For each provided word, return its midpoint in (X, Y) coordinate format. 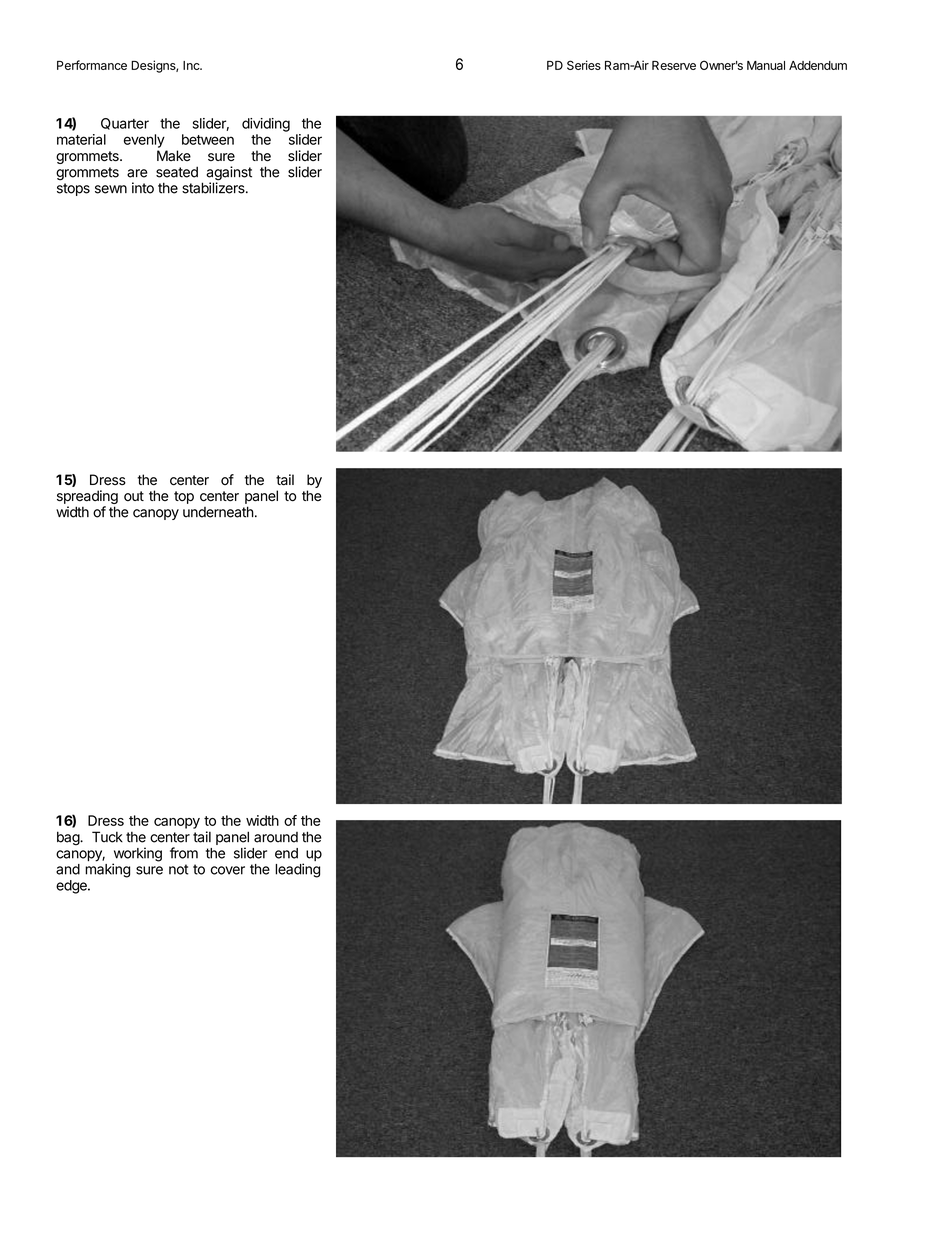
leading (297, 870)
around (276, 837)
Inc (192, 65)
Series (584, 65)
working (137, 855)
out (134, 496)
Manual (766, 65)
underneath (218, 512)
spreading (87, 498)
